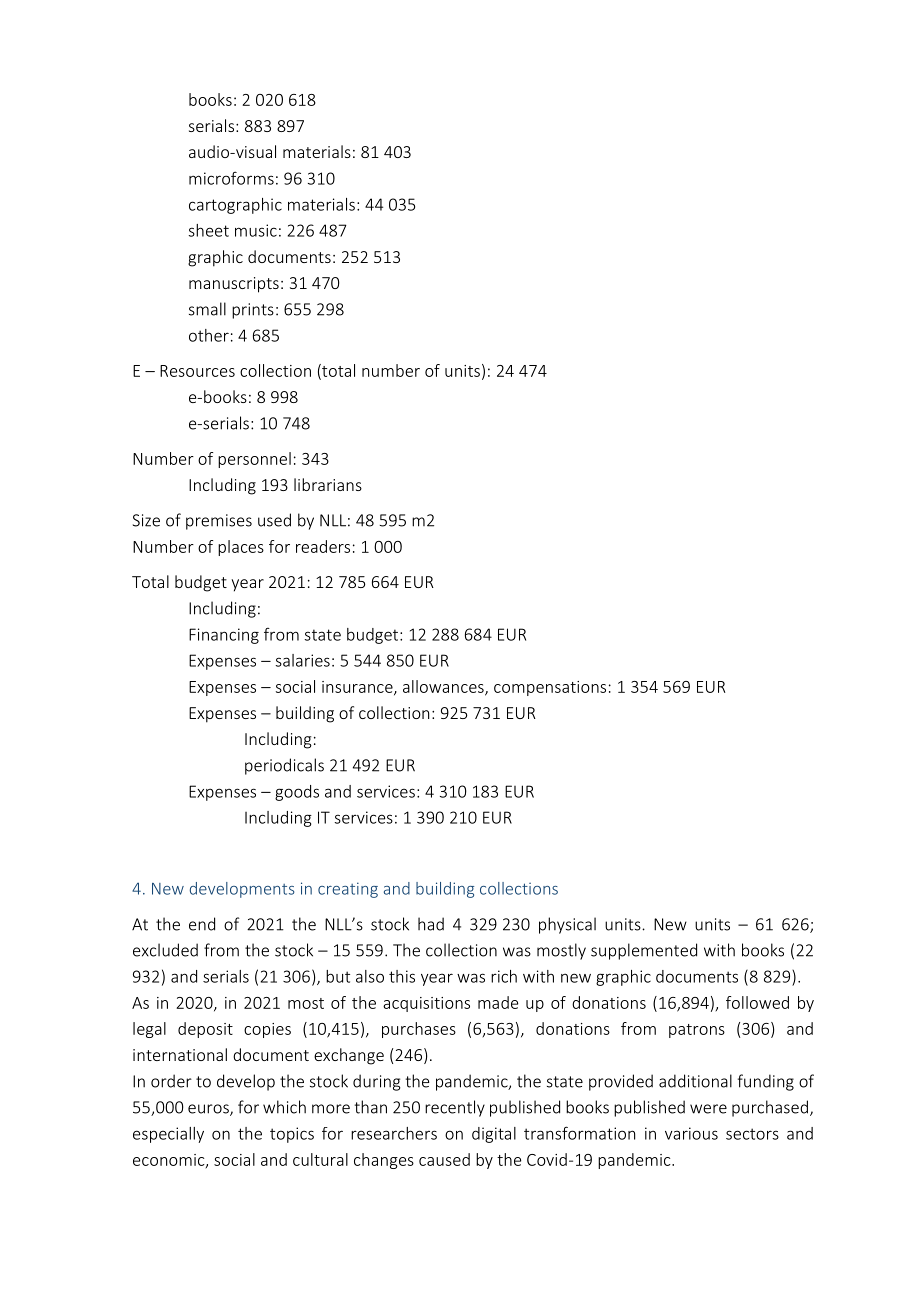 The image size is (924, 1308). I want to click on prints, so click(253, 311).
